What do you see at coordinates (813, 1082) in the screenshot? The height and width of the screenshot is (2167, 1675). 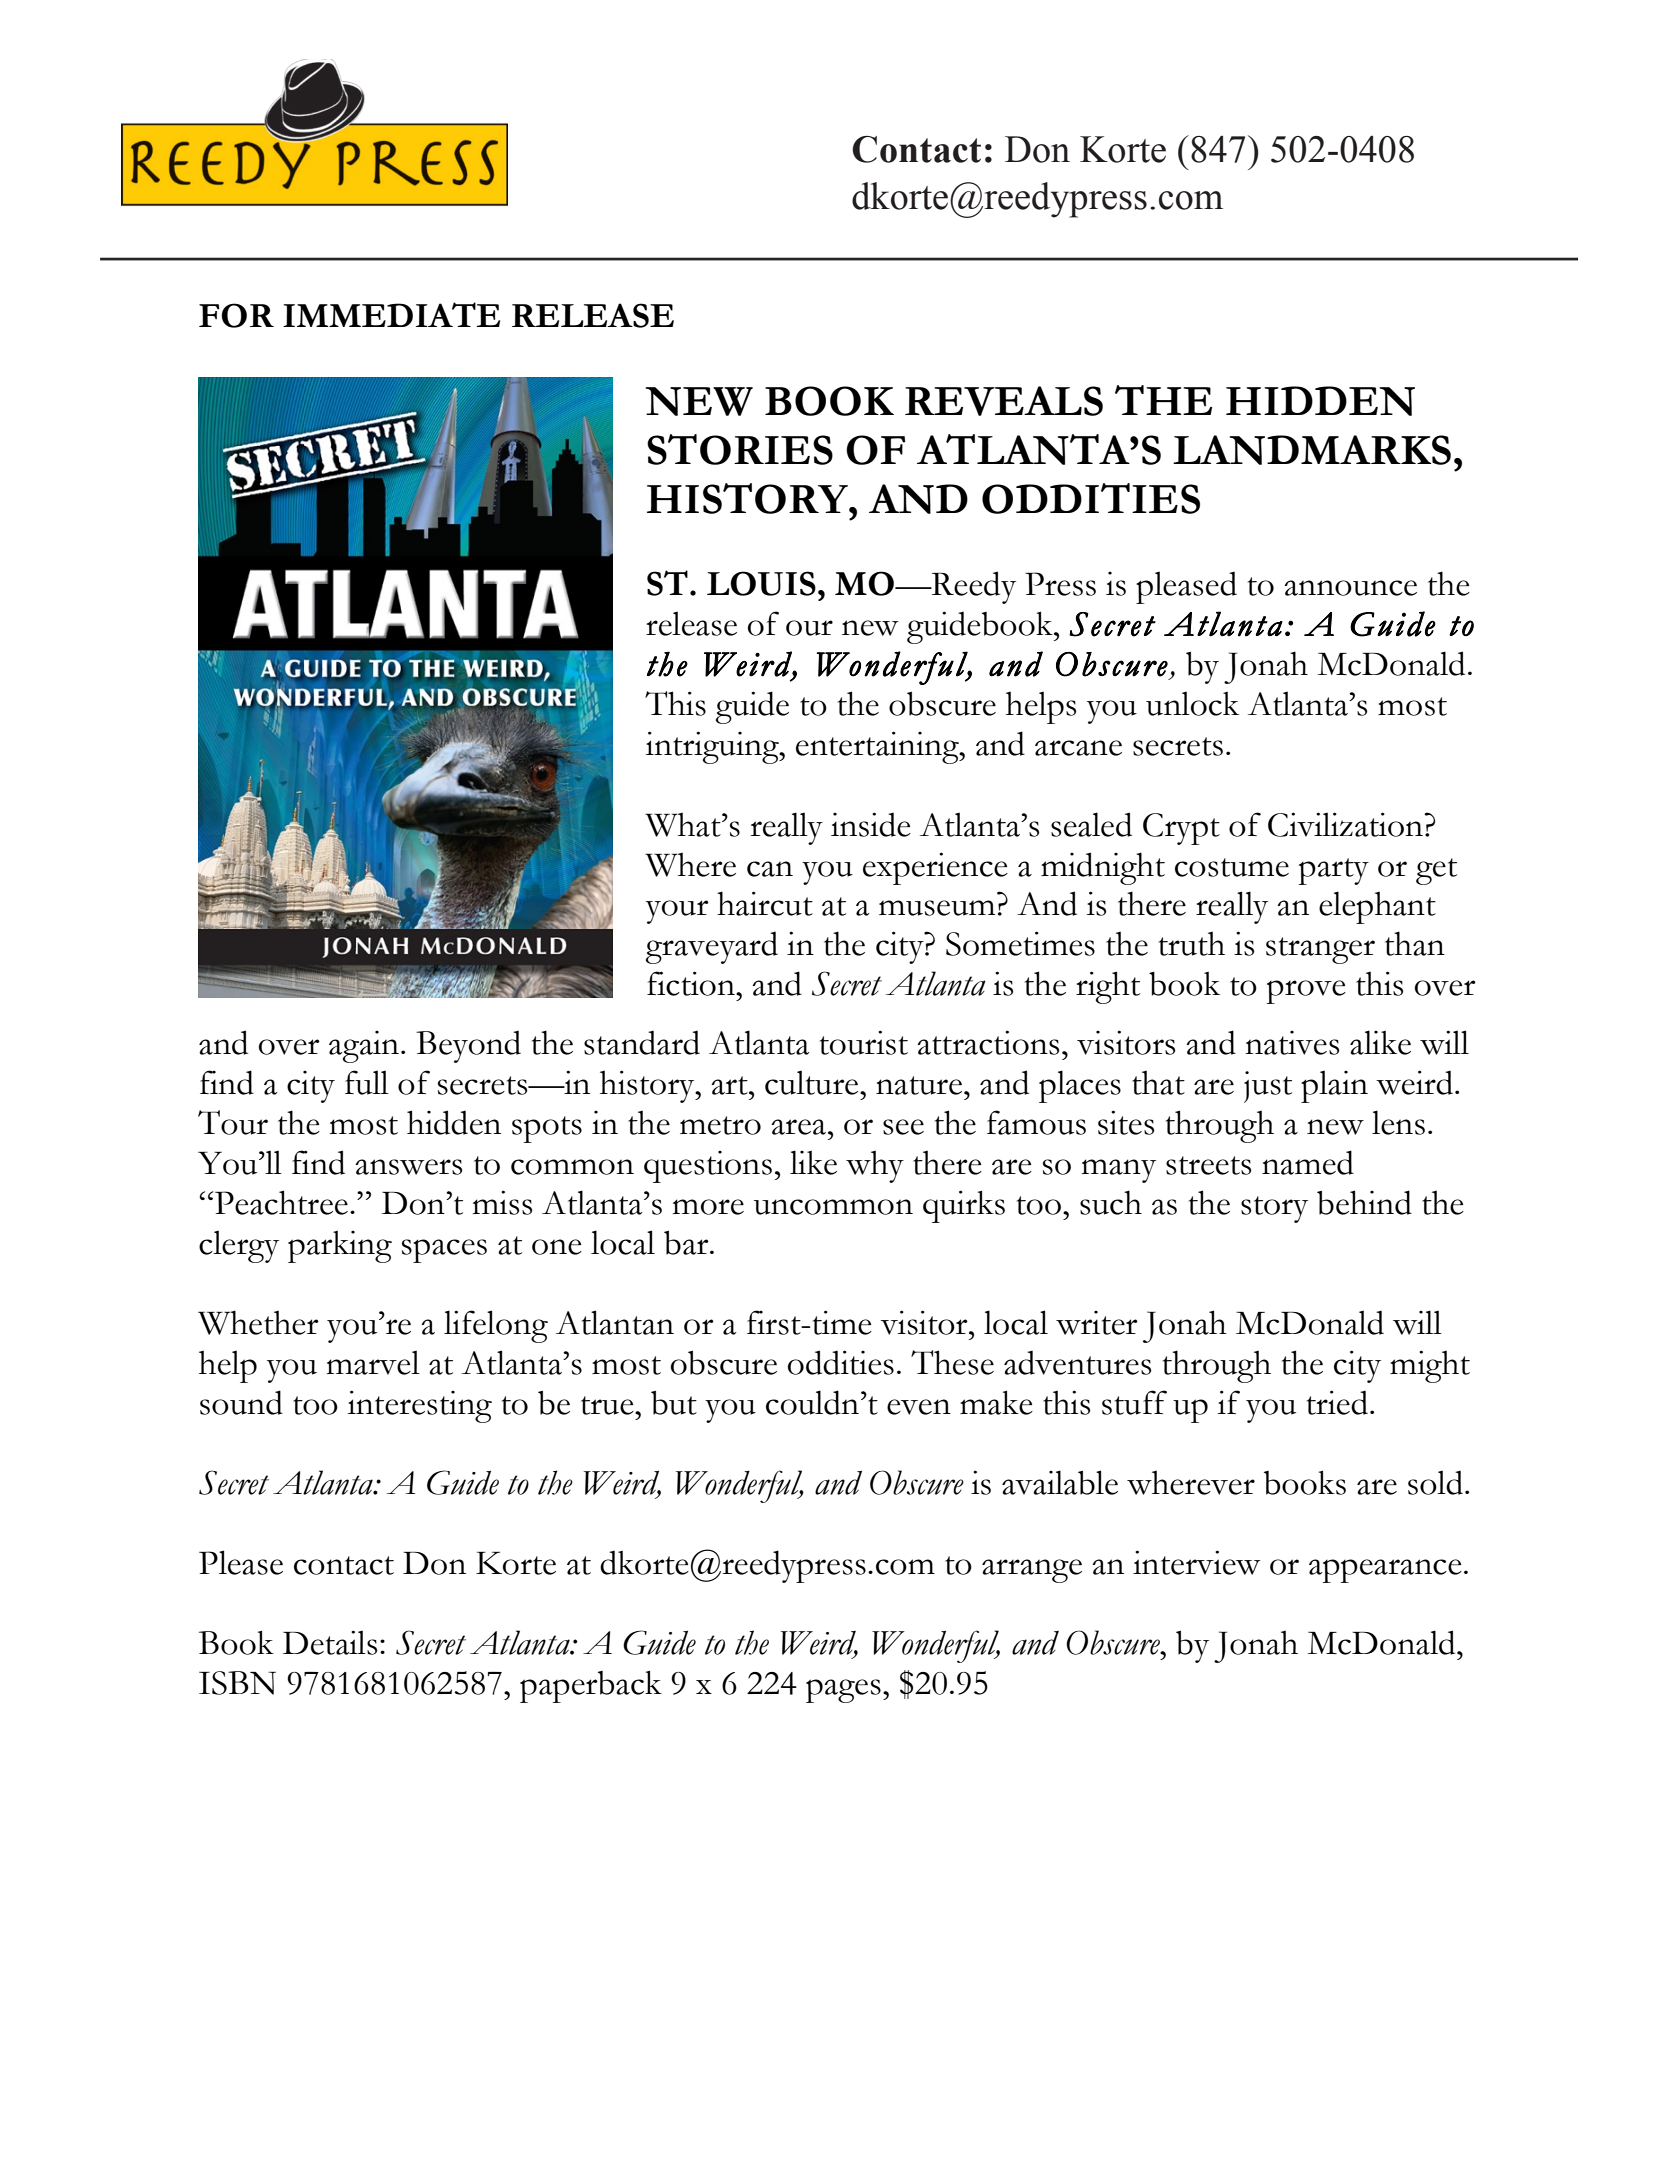 I see `culture` at bounding box center [813, 1082].
